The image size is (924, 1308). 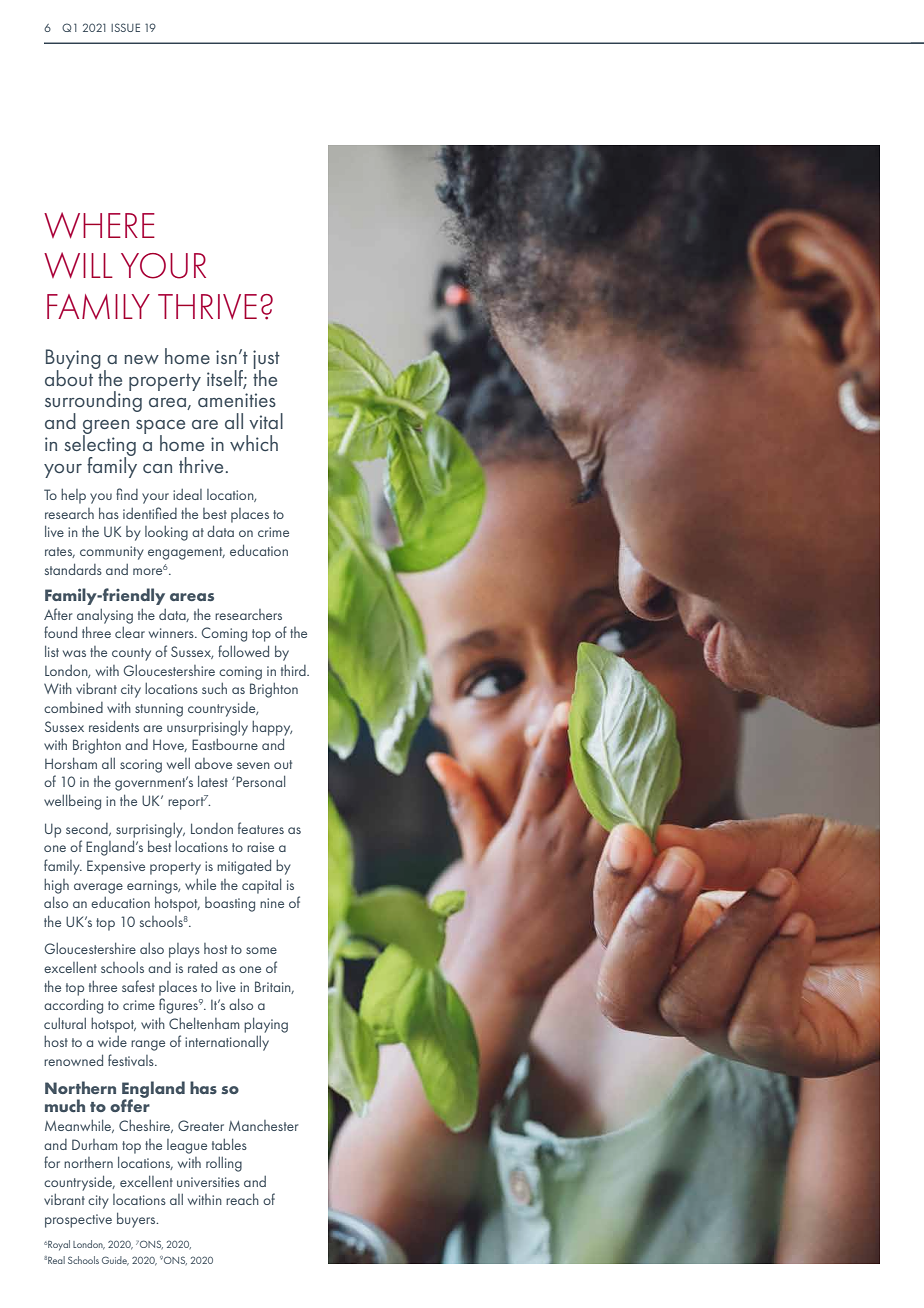 What do you see at coordinates (261, 950) in the screenshot?
I see `some` at bounding box center [261, 950].
